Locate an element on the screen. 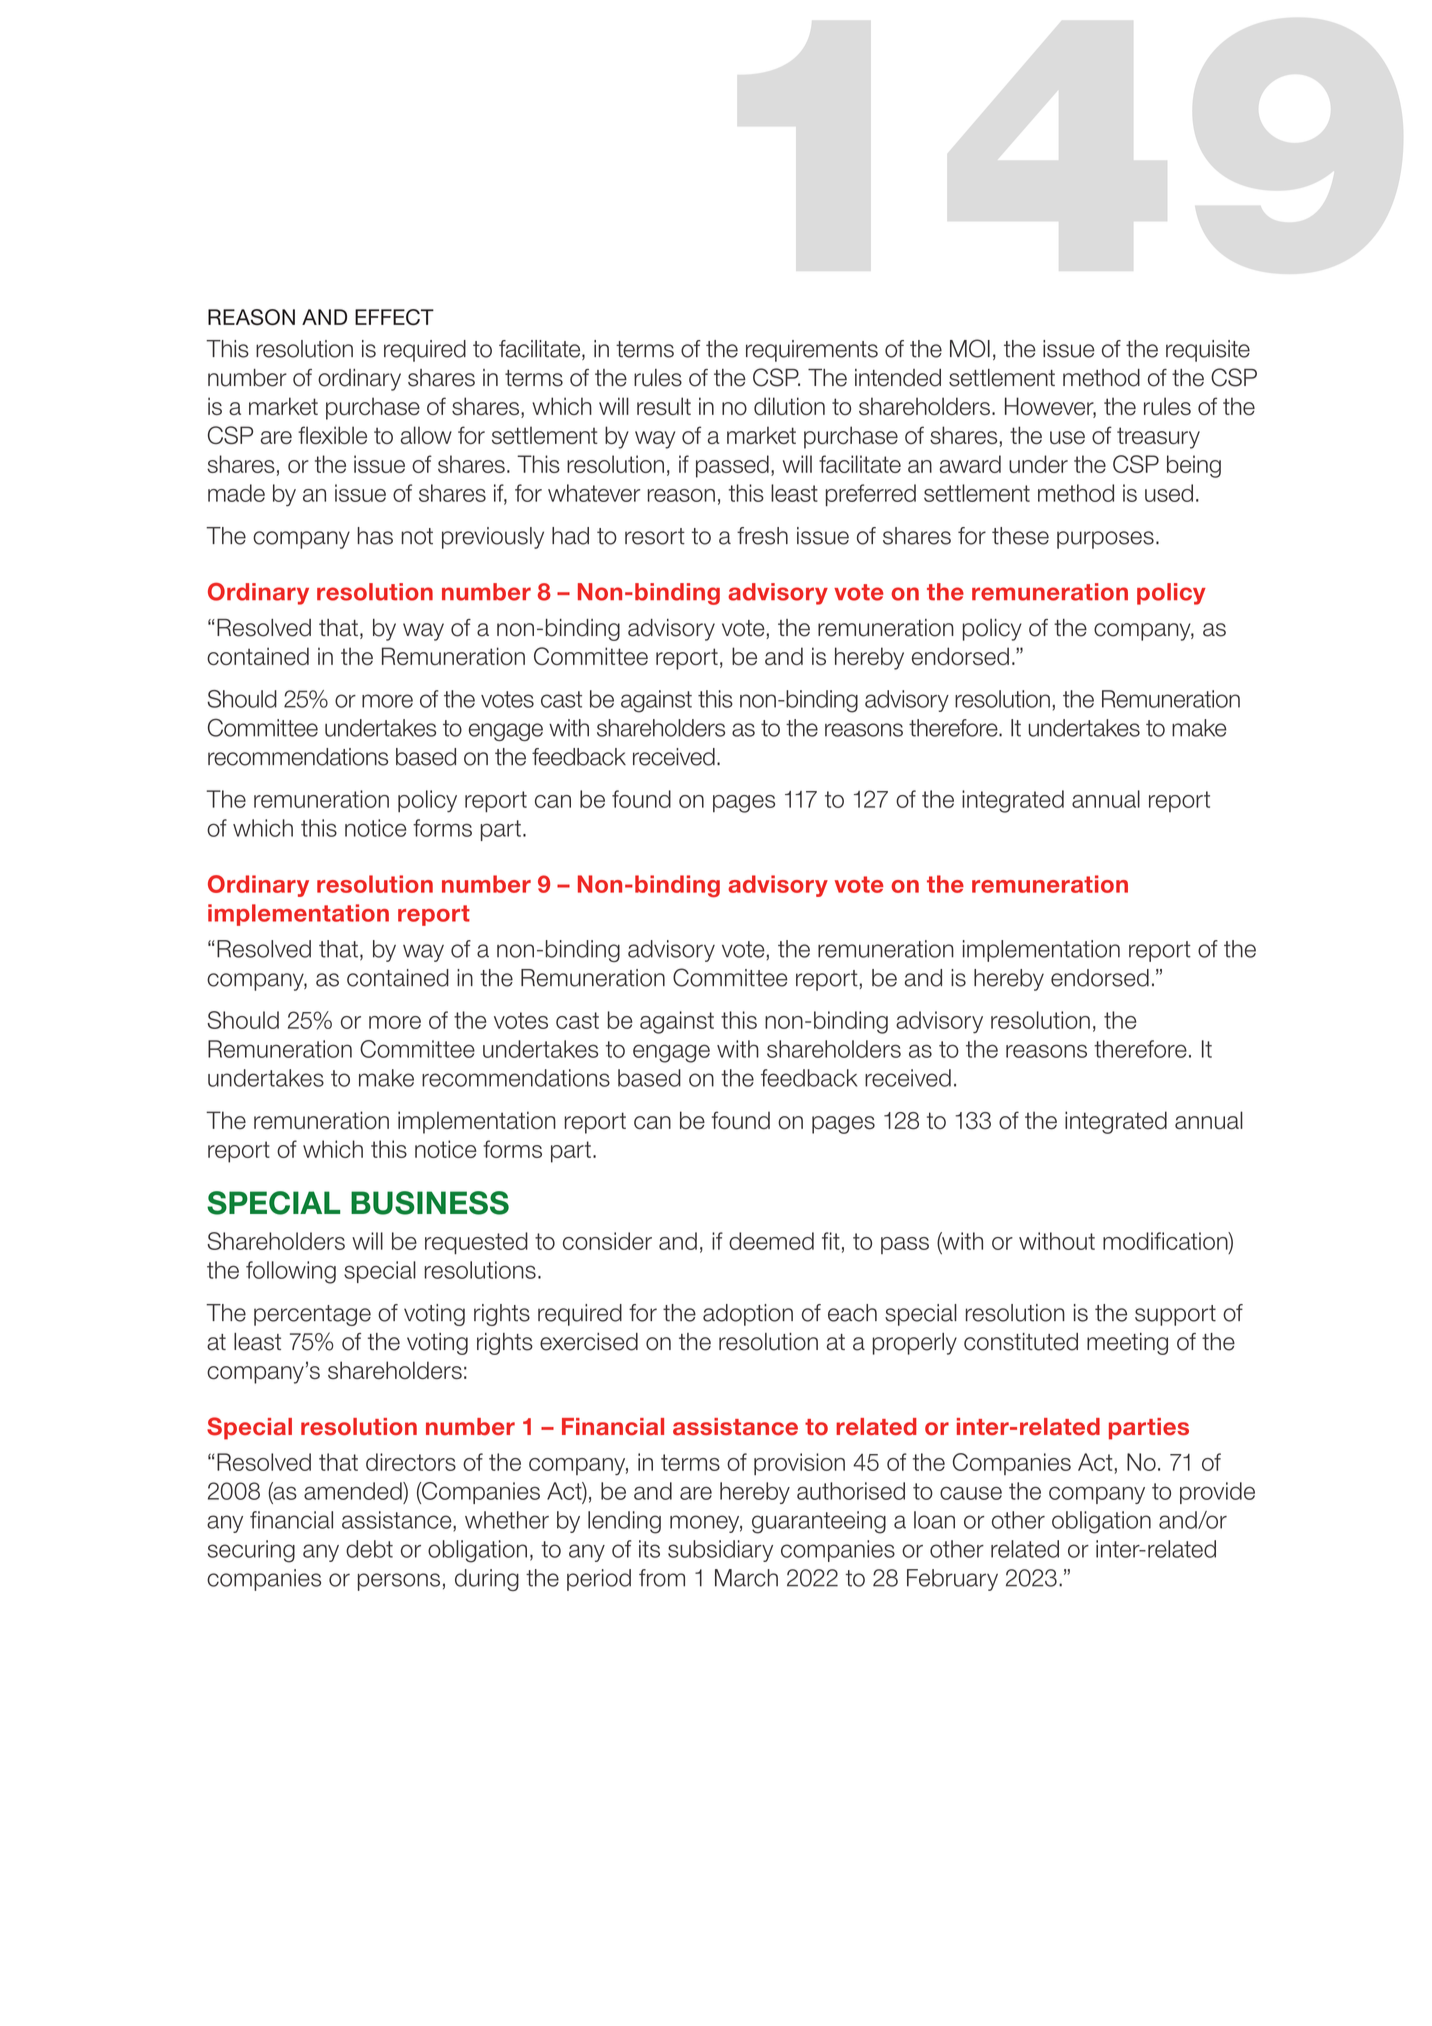 This screenshot has width=1432, height=2026. EFFECT is located at coordinates (394, 317).
